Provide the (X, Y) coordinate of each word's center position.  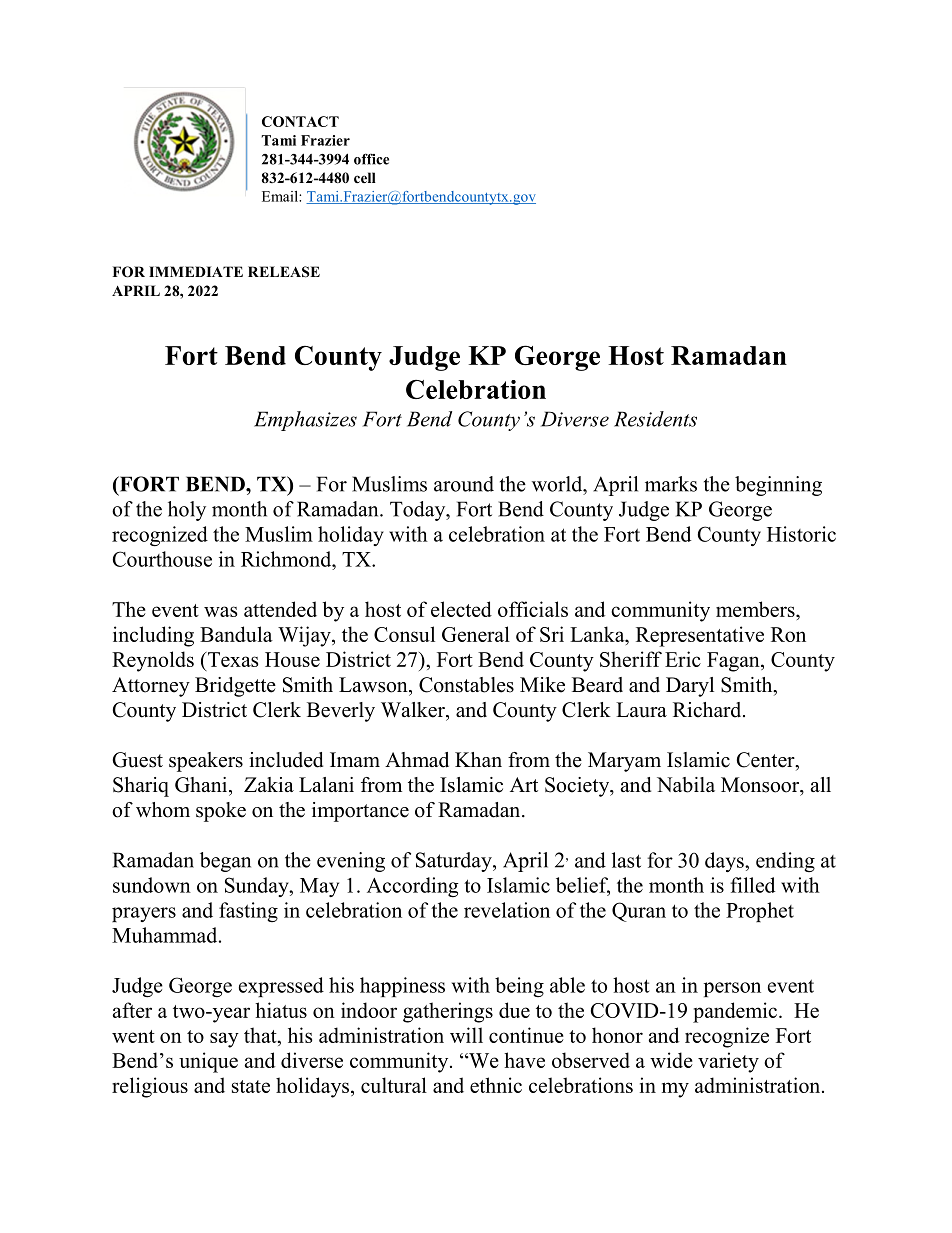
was (220, 611)
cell (365, 177)
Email (281, 196)
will (466, 1035)
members (756, 609)
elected (461, 609)
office (371, 159)
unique (208, 1062)
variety (728, 1062)
